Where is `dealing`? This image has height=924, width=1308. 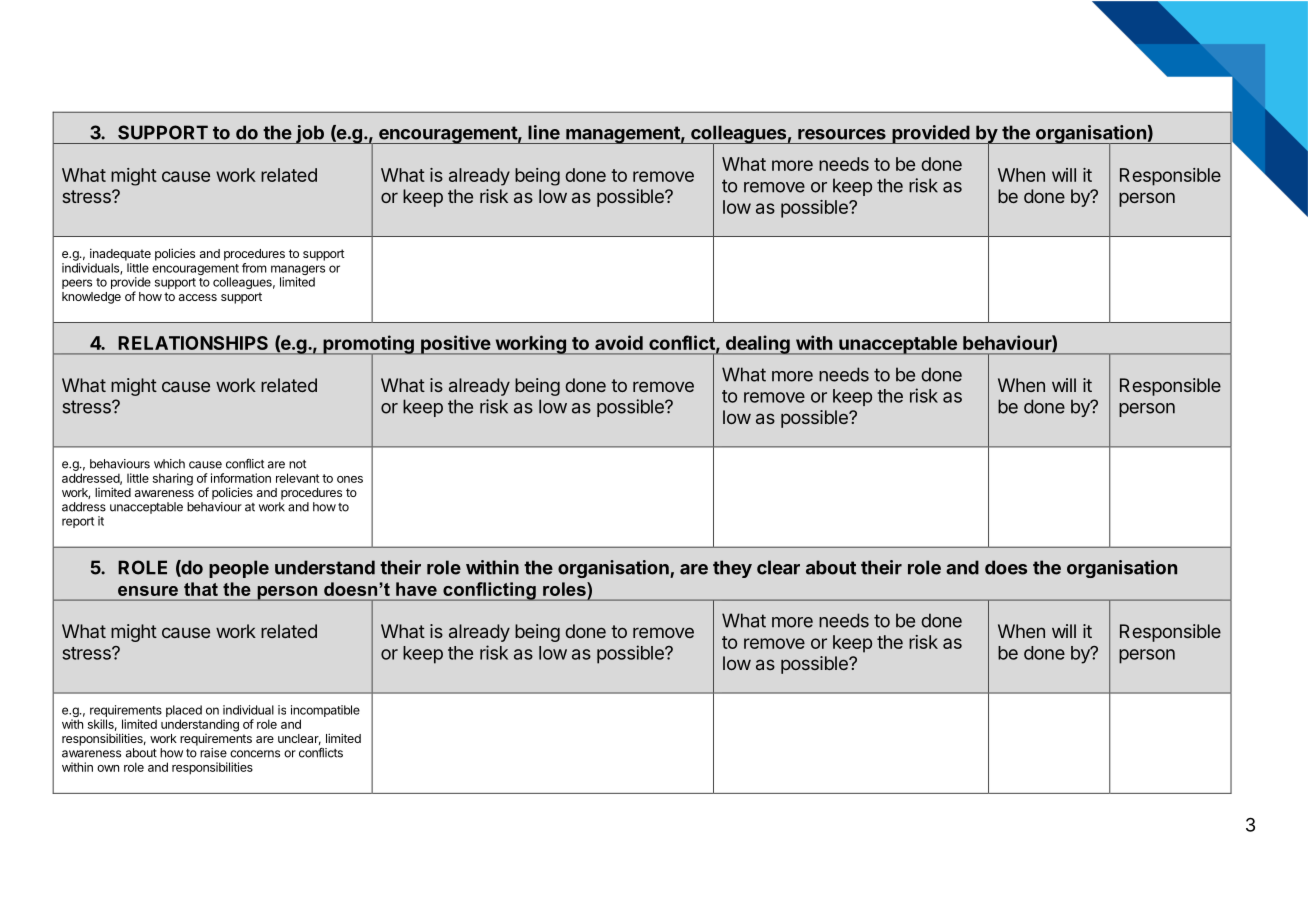 dealing is located at coordinates (757, 345).
